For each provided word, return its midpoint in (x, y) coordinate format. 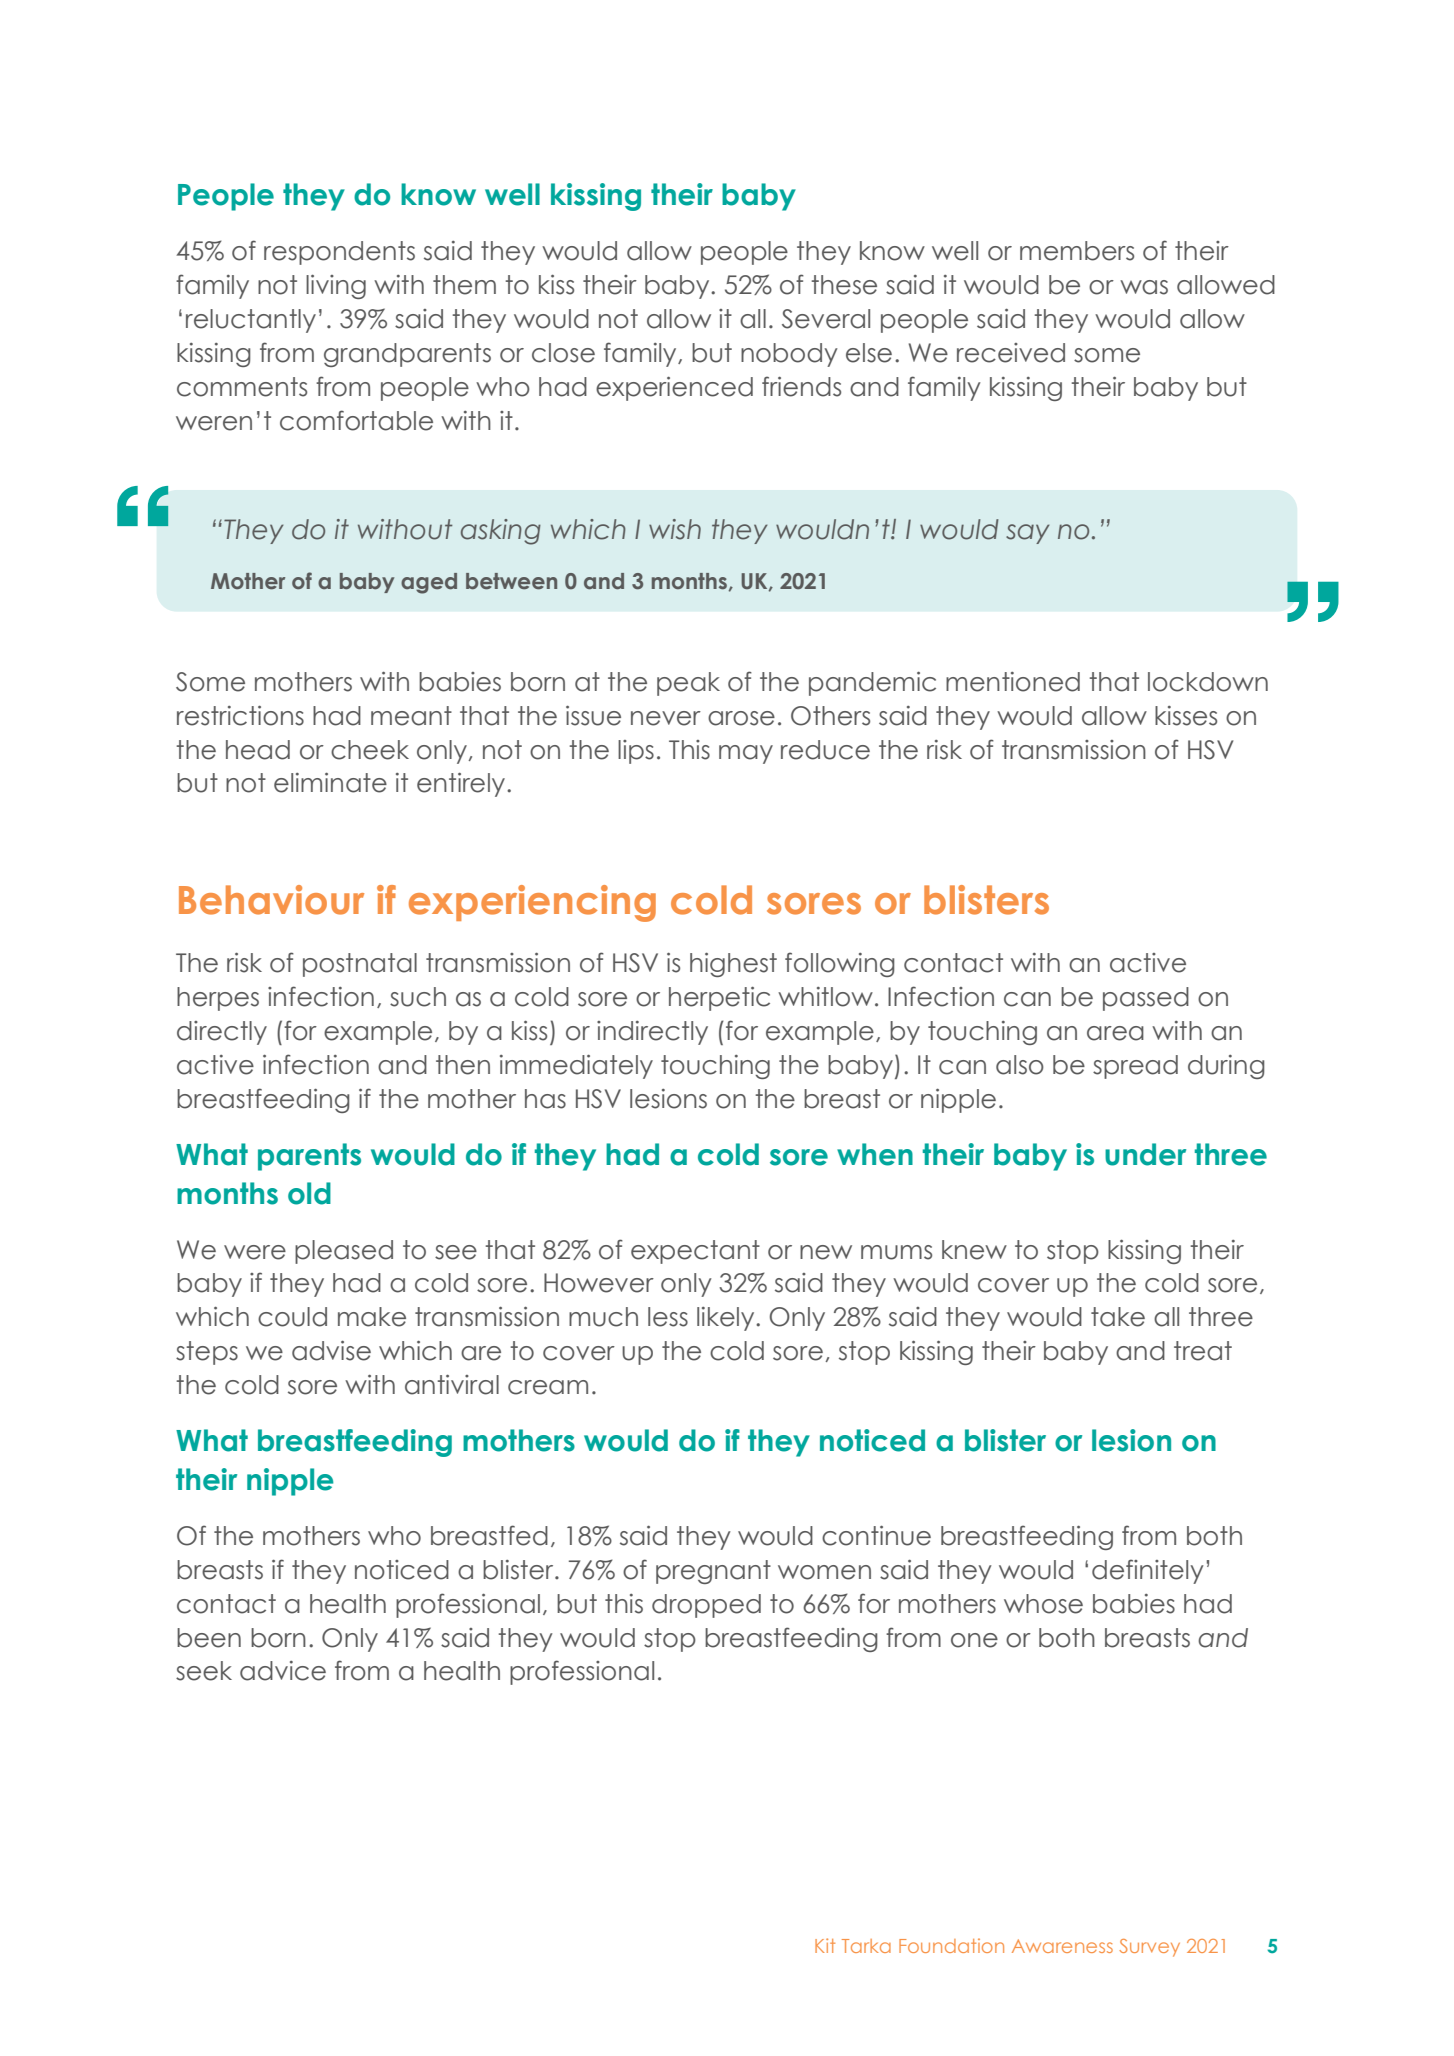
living (336, 286)
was (1144, 287)
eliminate (330, 782)
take (1118, 1317)
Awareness (1062, 1946)
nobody (789, 355)
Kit (825, 1945)
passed (1146, 999)
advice (283, 1671)
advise (331, 1350)
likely (727, 1319)
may (746, 754)
